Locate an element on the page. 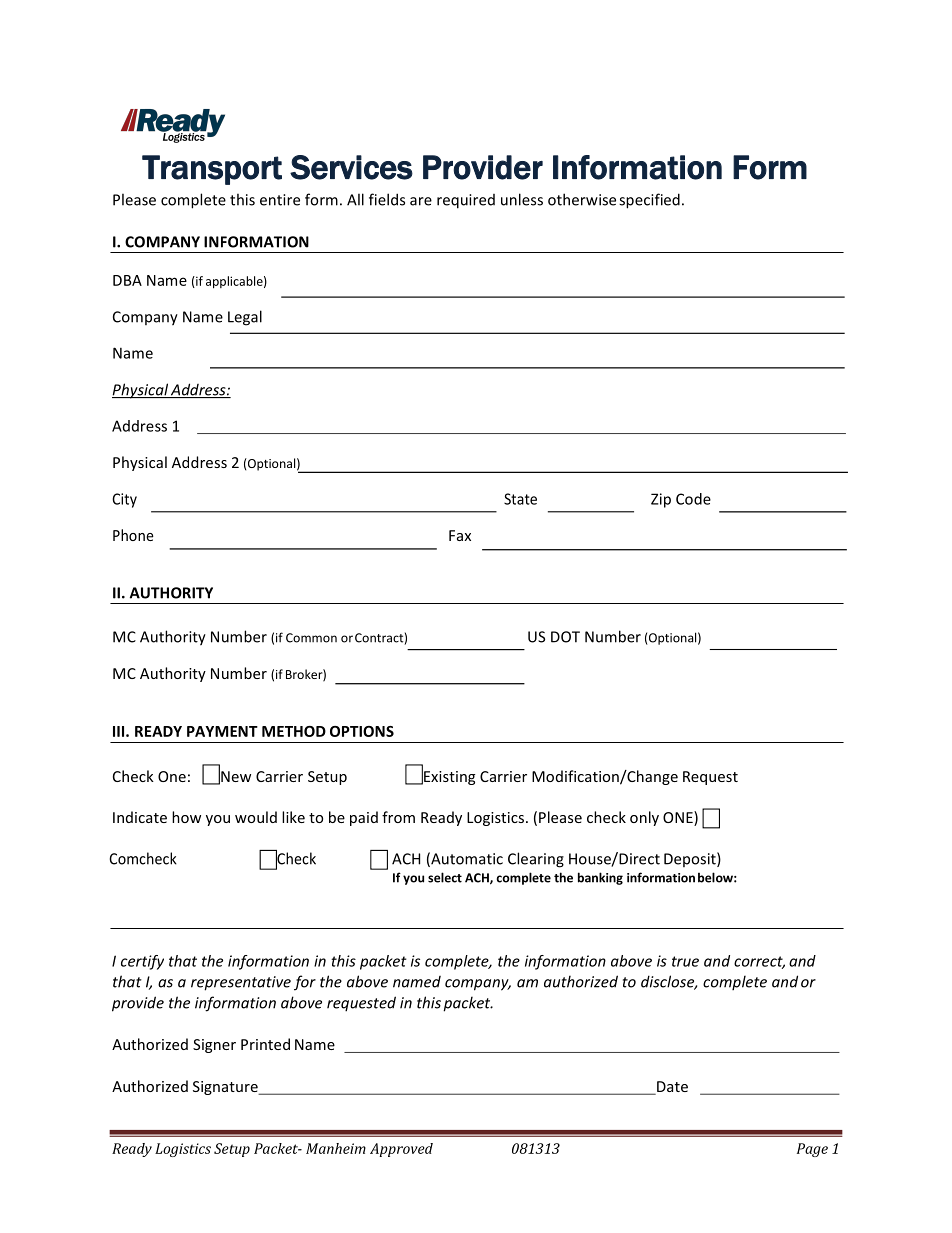  Code is located at coordinates (693, 499).
